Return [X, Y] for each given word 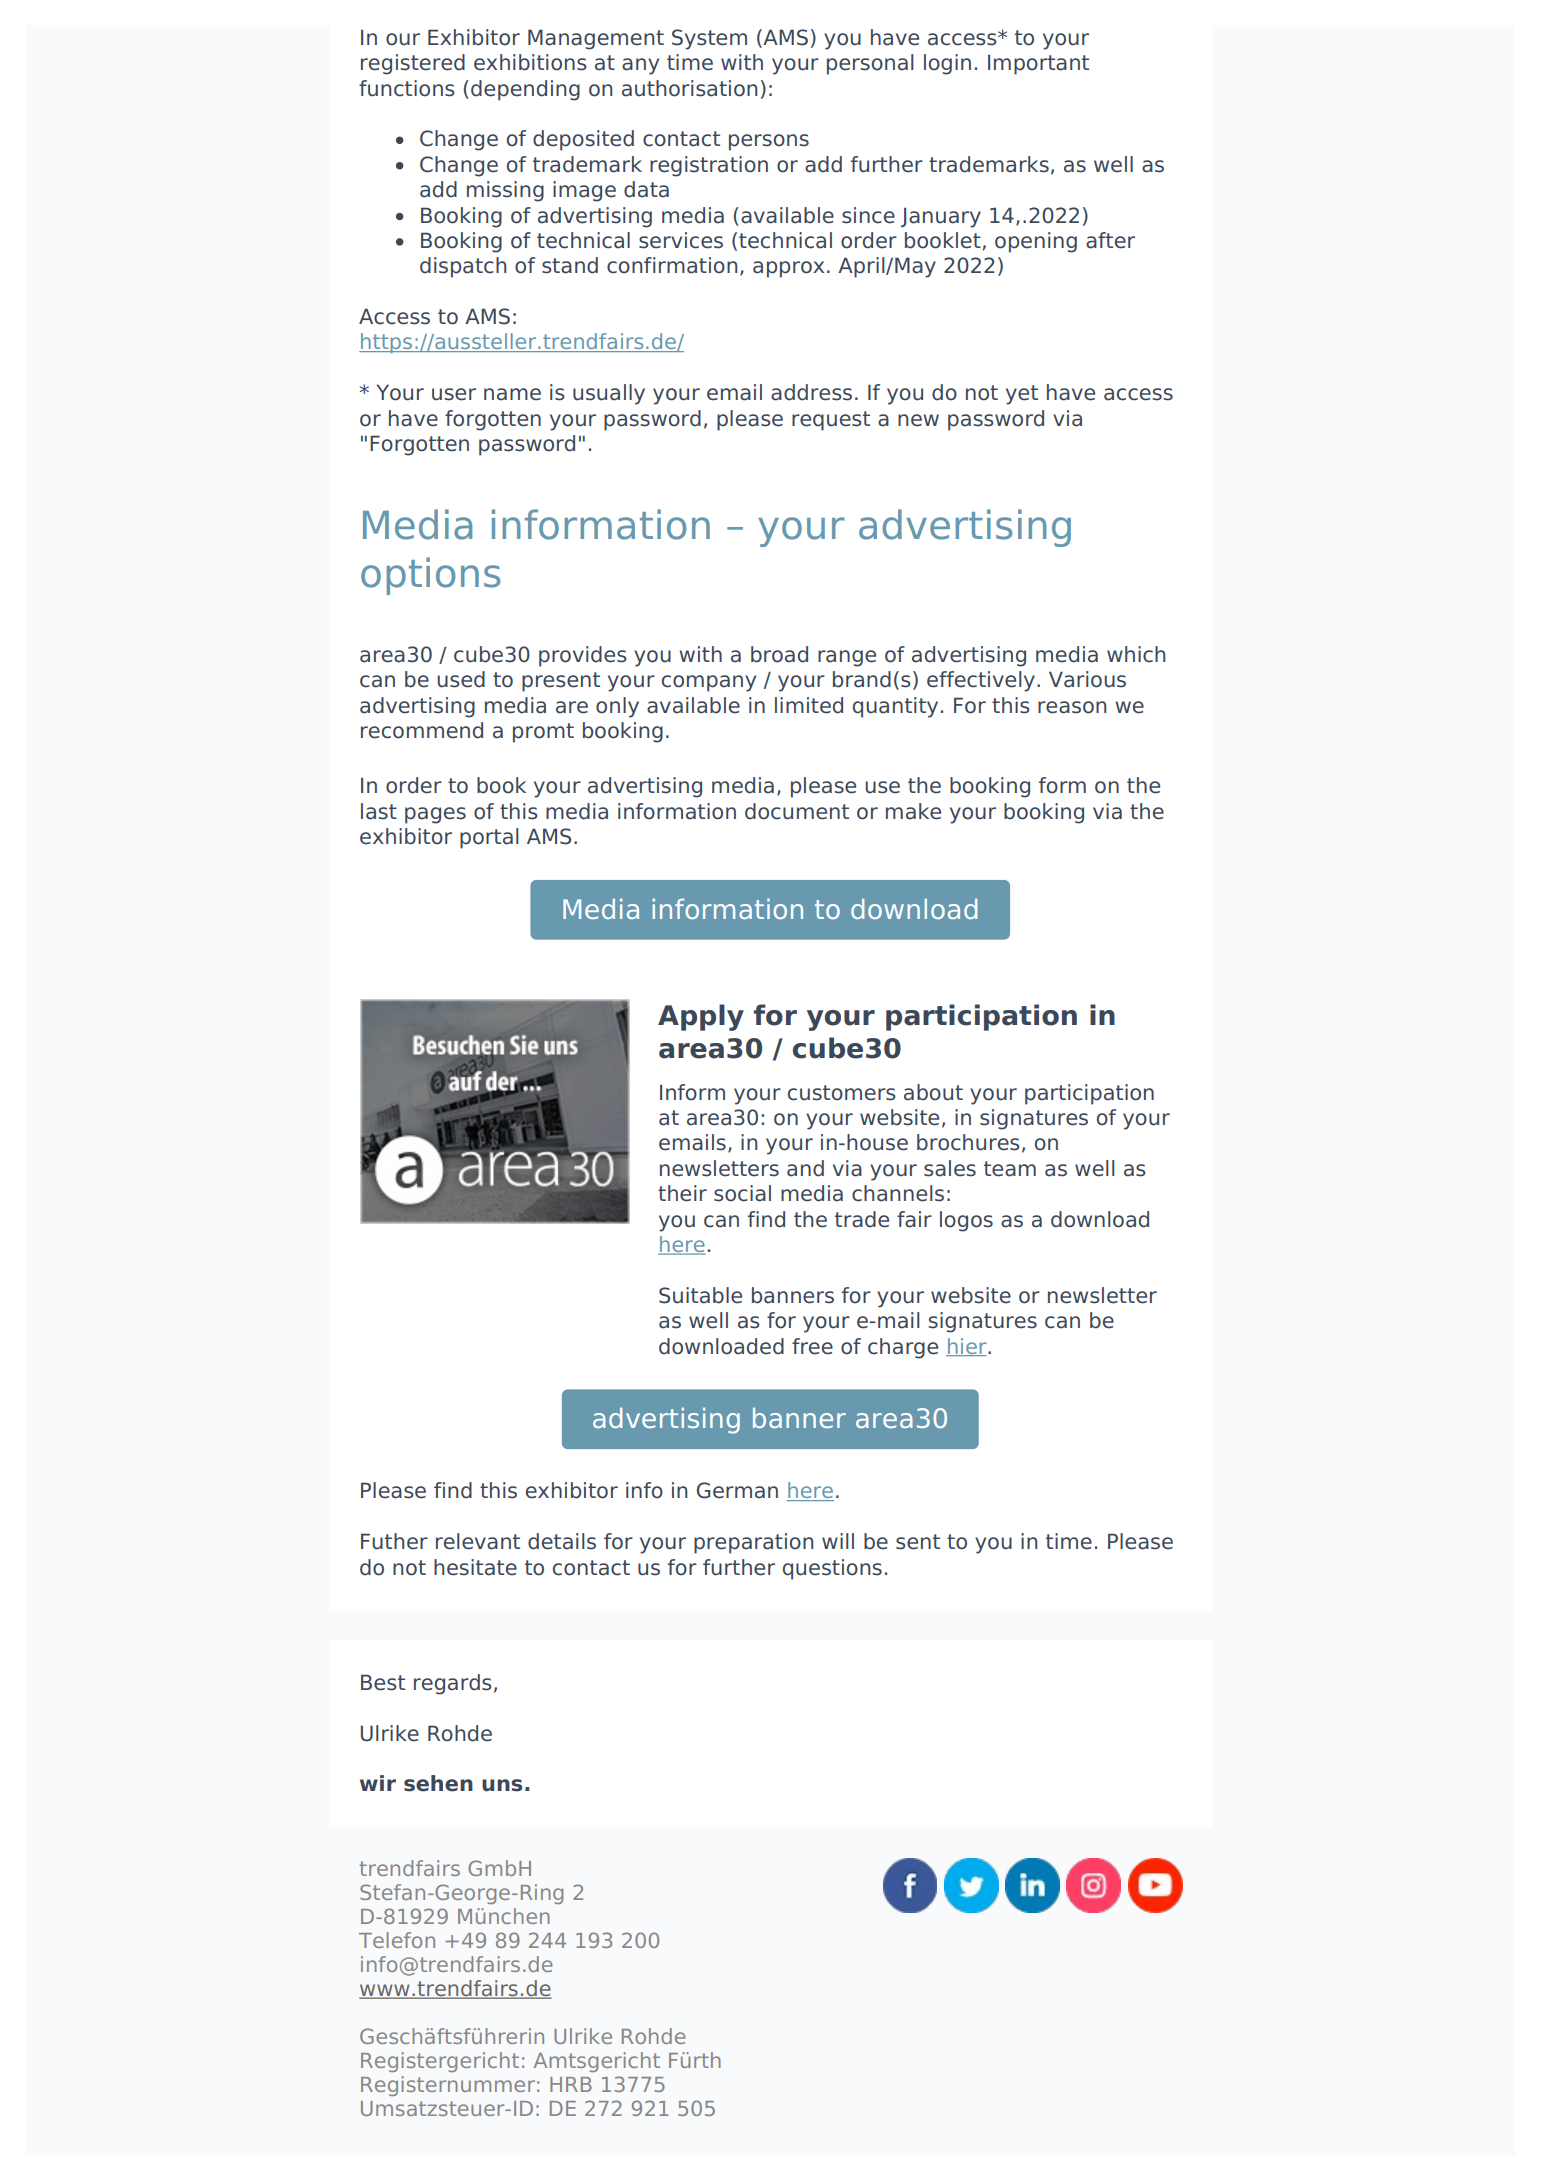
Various [1087, 679]
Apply [701, 1017]
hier [967, 1347]
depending [525, 90]
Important [1038, 64]
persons [769, 142]
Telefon [397, 1940]
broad [779, 654]
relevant [478, 1541]
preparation [753, 1543]
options [431, 576]
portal [489, 838]
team [1010, 1169]
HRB [571, 2084]
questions [832, 1569]
